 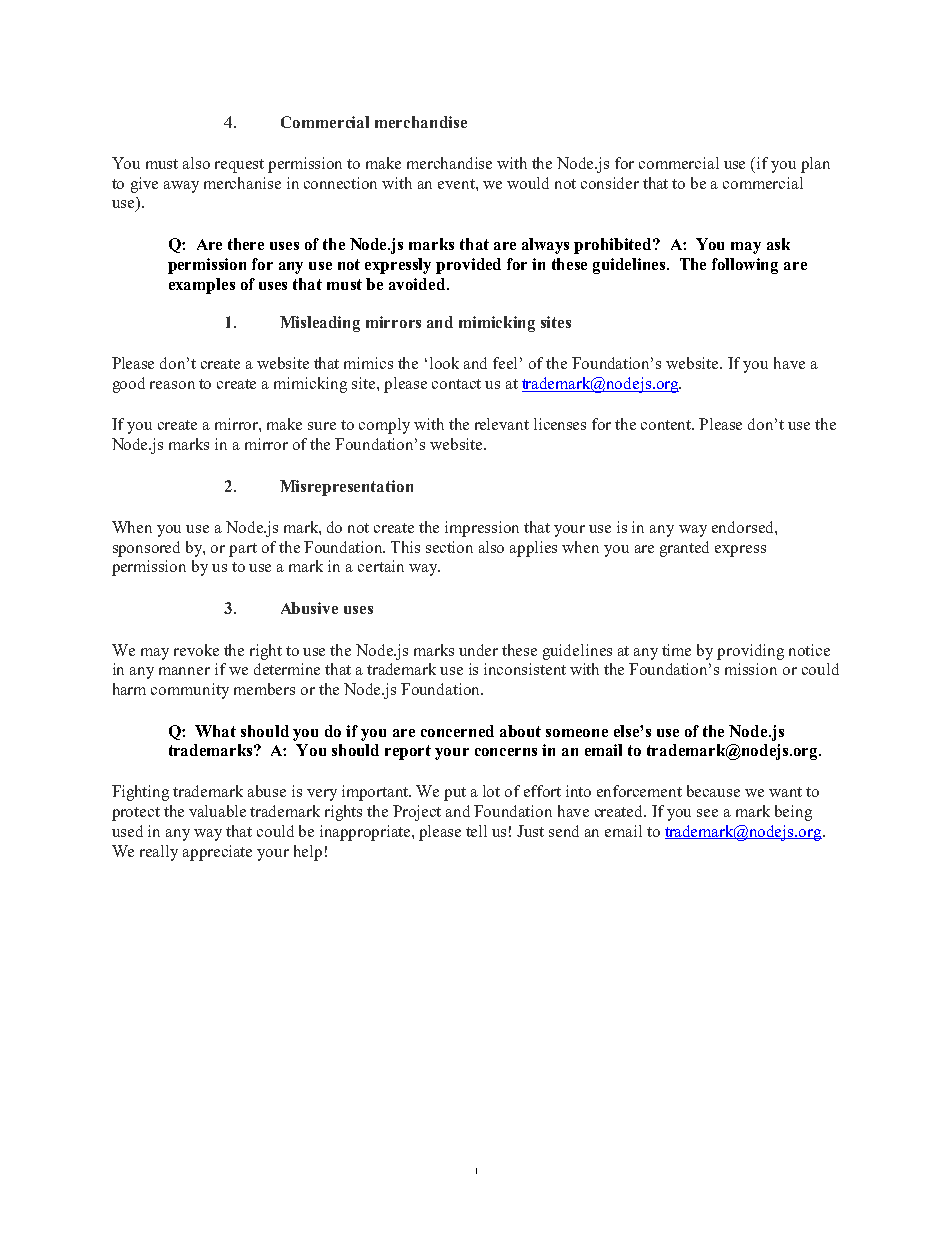 What do you see at coordinates (217, 853) in the document?
I see `appreciate` at bounding box center [217, 853].
